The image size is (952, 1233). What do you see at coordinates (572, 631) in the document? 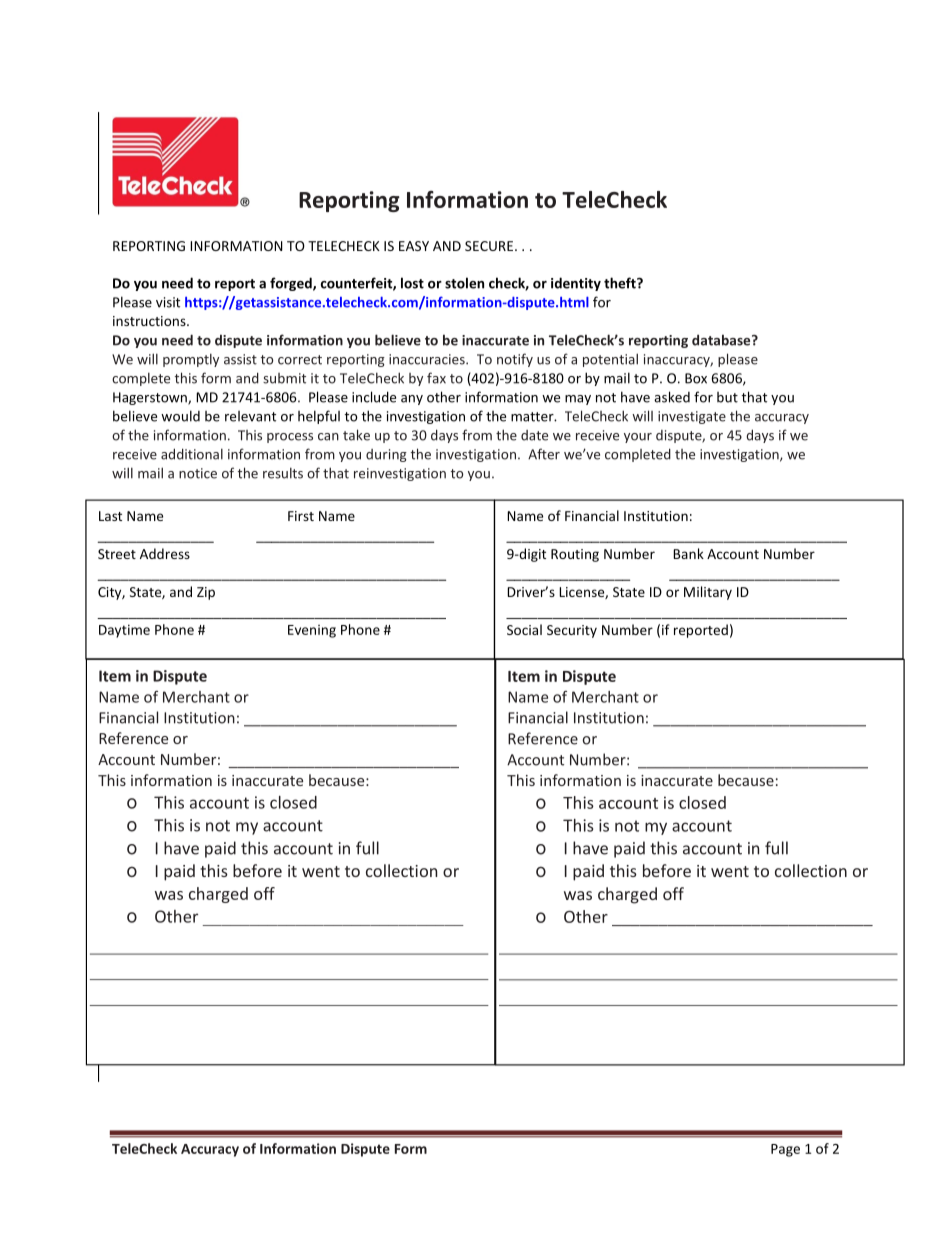
I see `Security` at bounding box center [572, 631].
